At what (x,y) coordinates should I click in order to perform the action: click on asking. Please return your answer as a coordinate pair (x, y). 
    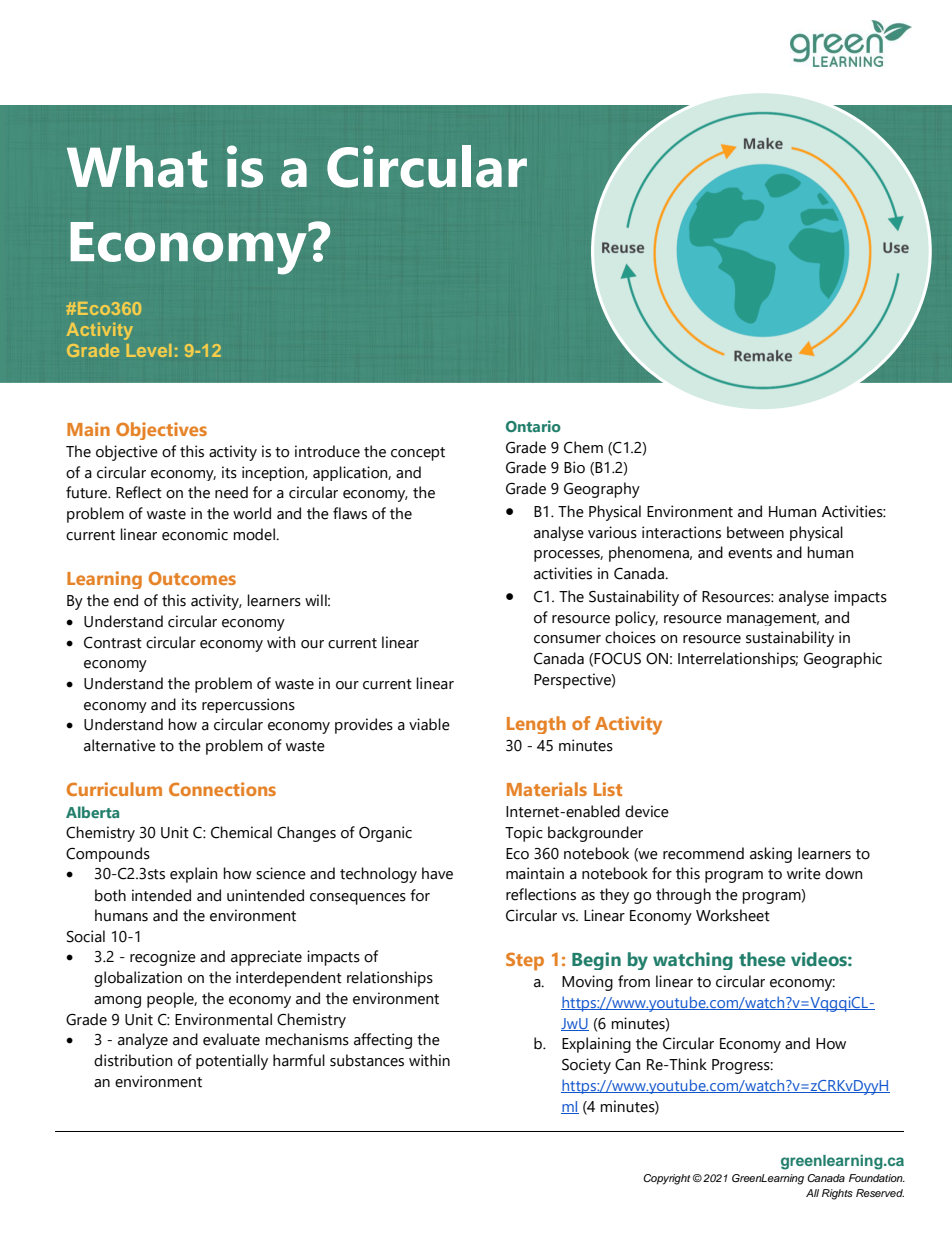
    Looking at the image, I should click on (771, 855).
